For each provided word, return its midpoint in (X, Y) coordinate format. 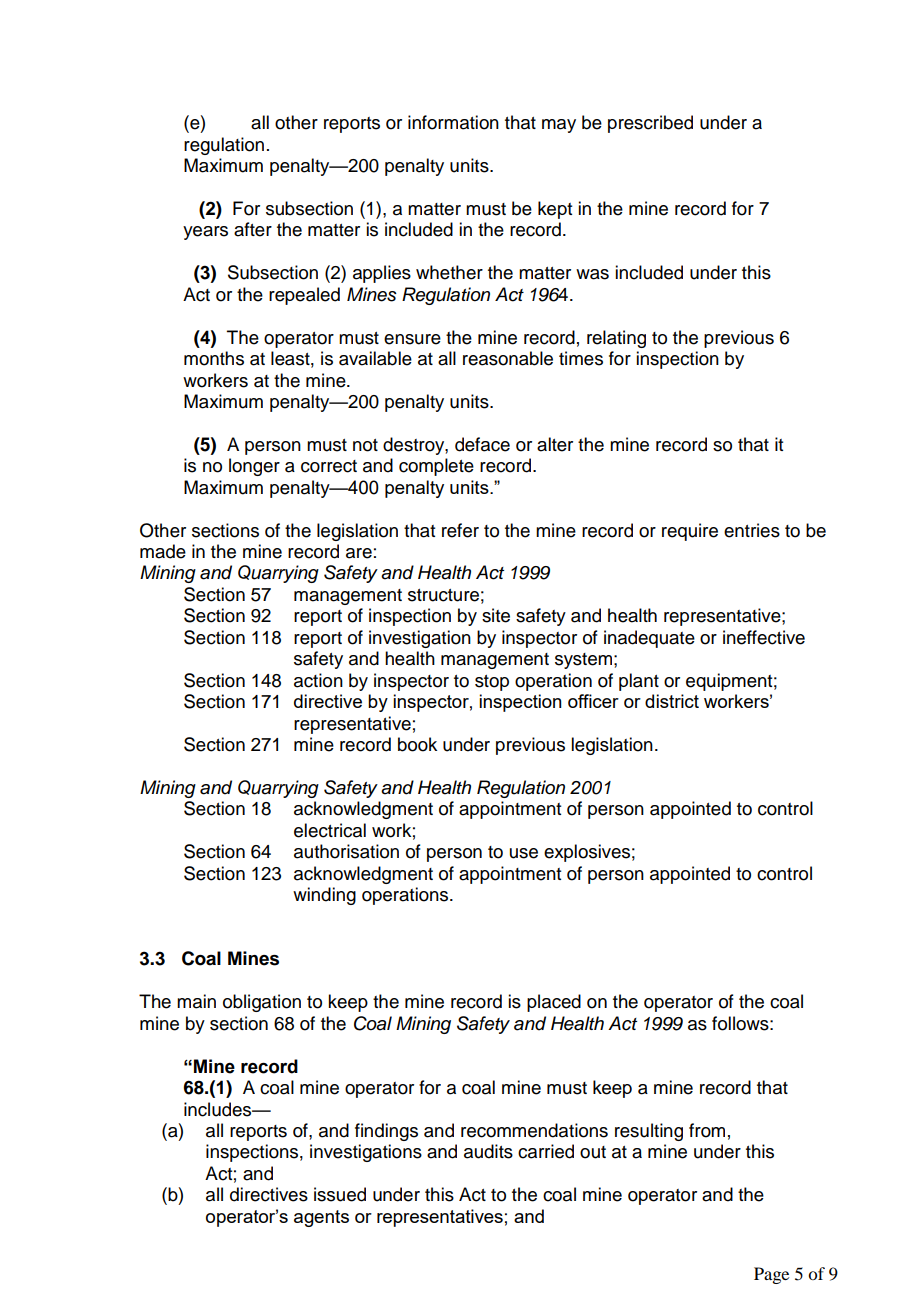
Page (771, 1275)
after (253, 229)
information (453, 122)
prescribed (650, 124)
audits (488, 1151)
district (672, 701)
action (318, 680)
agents (321, 1218)
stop (492, 683)
